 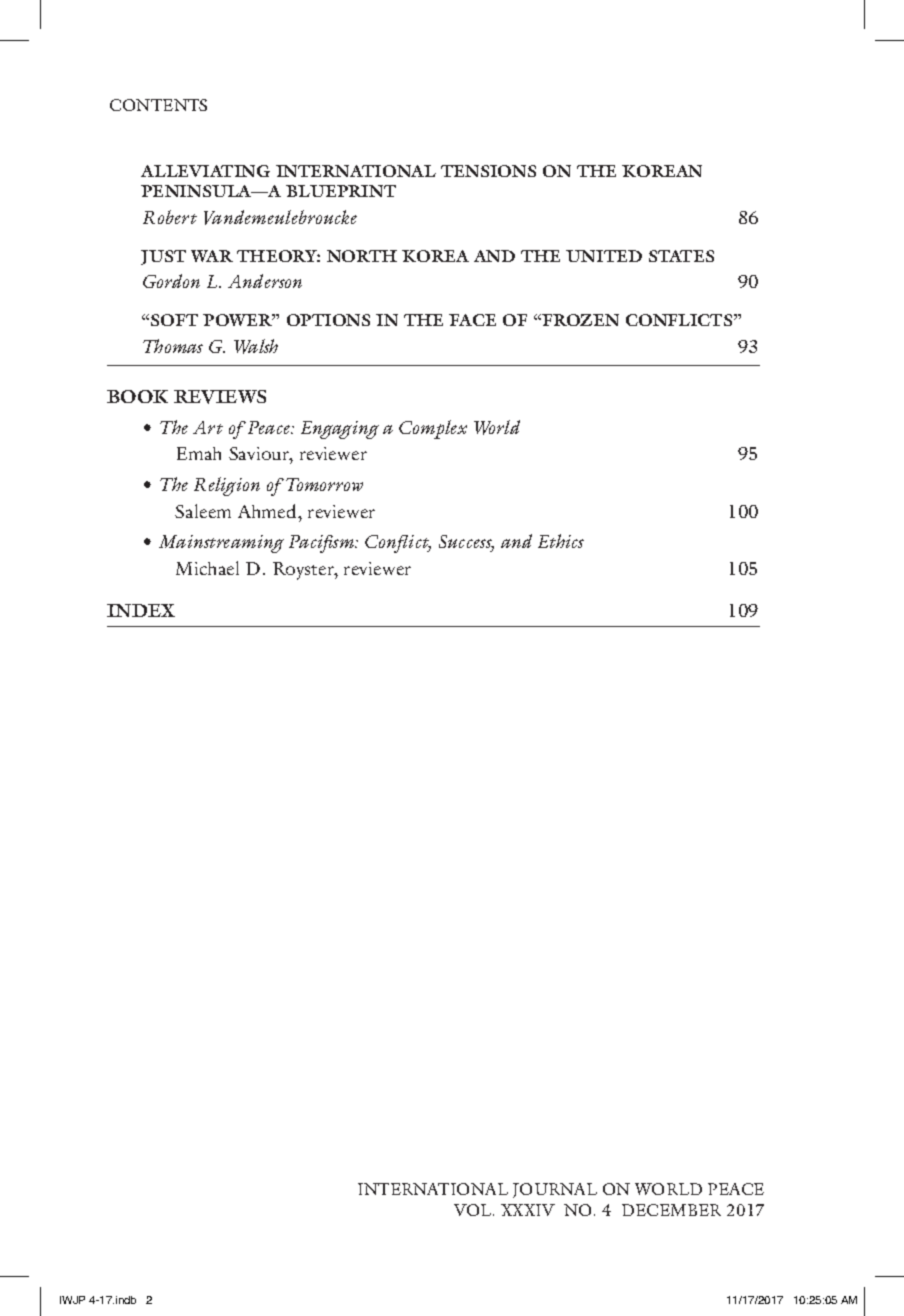 I want to click on TENSIONS, so click(x=488, y=171).
